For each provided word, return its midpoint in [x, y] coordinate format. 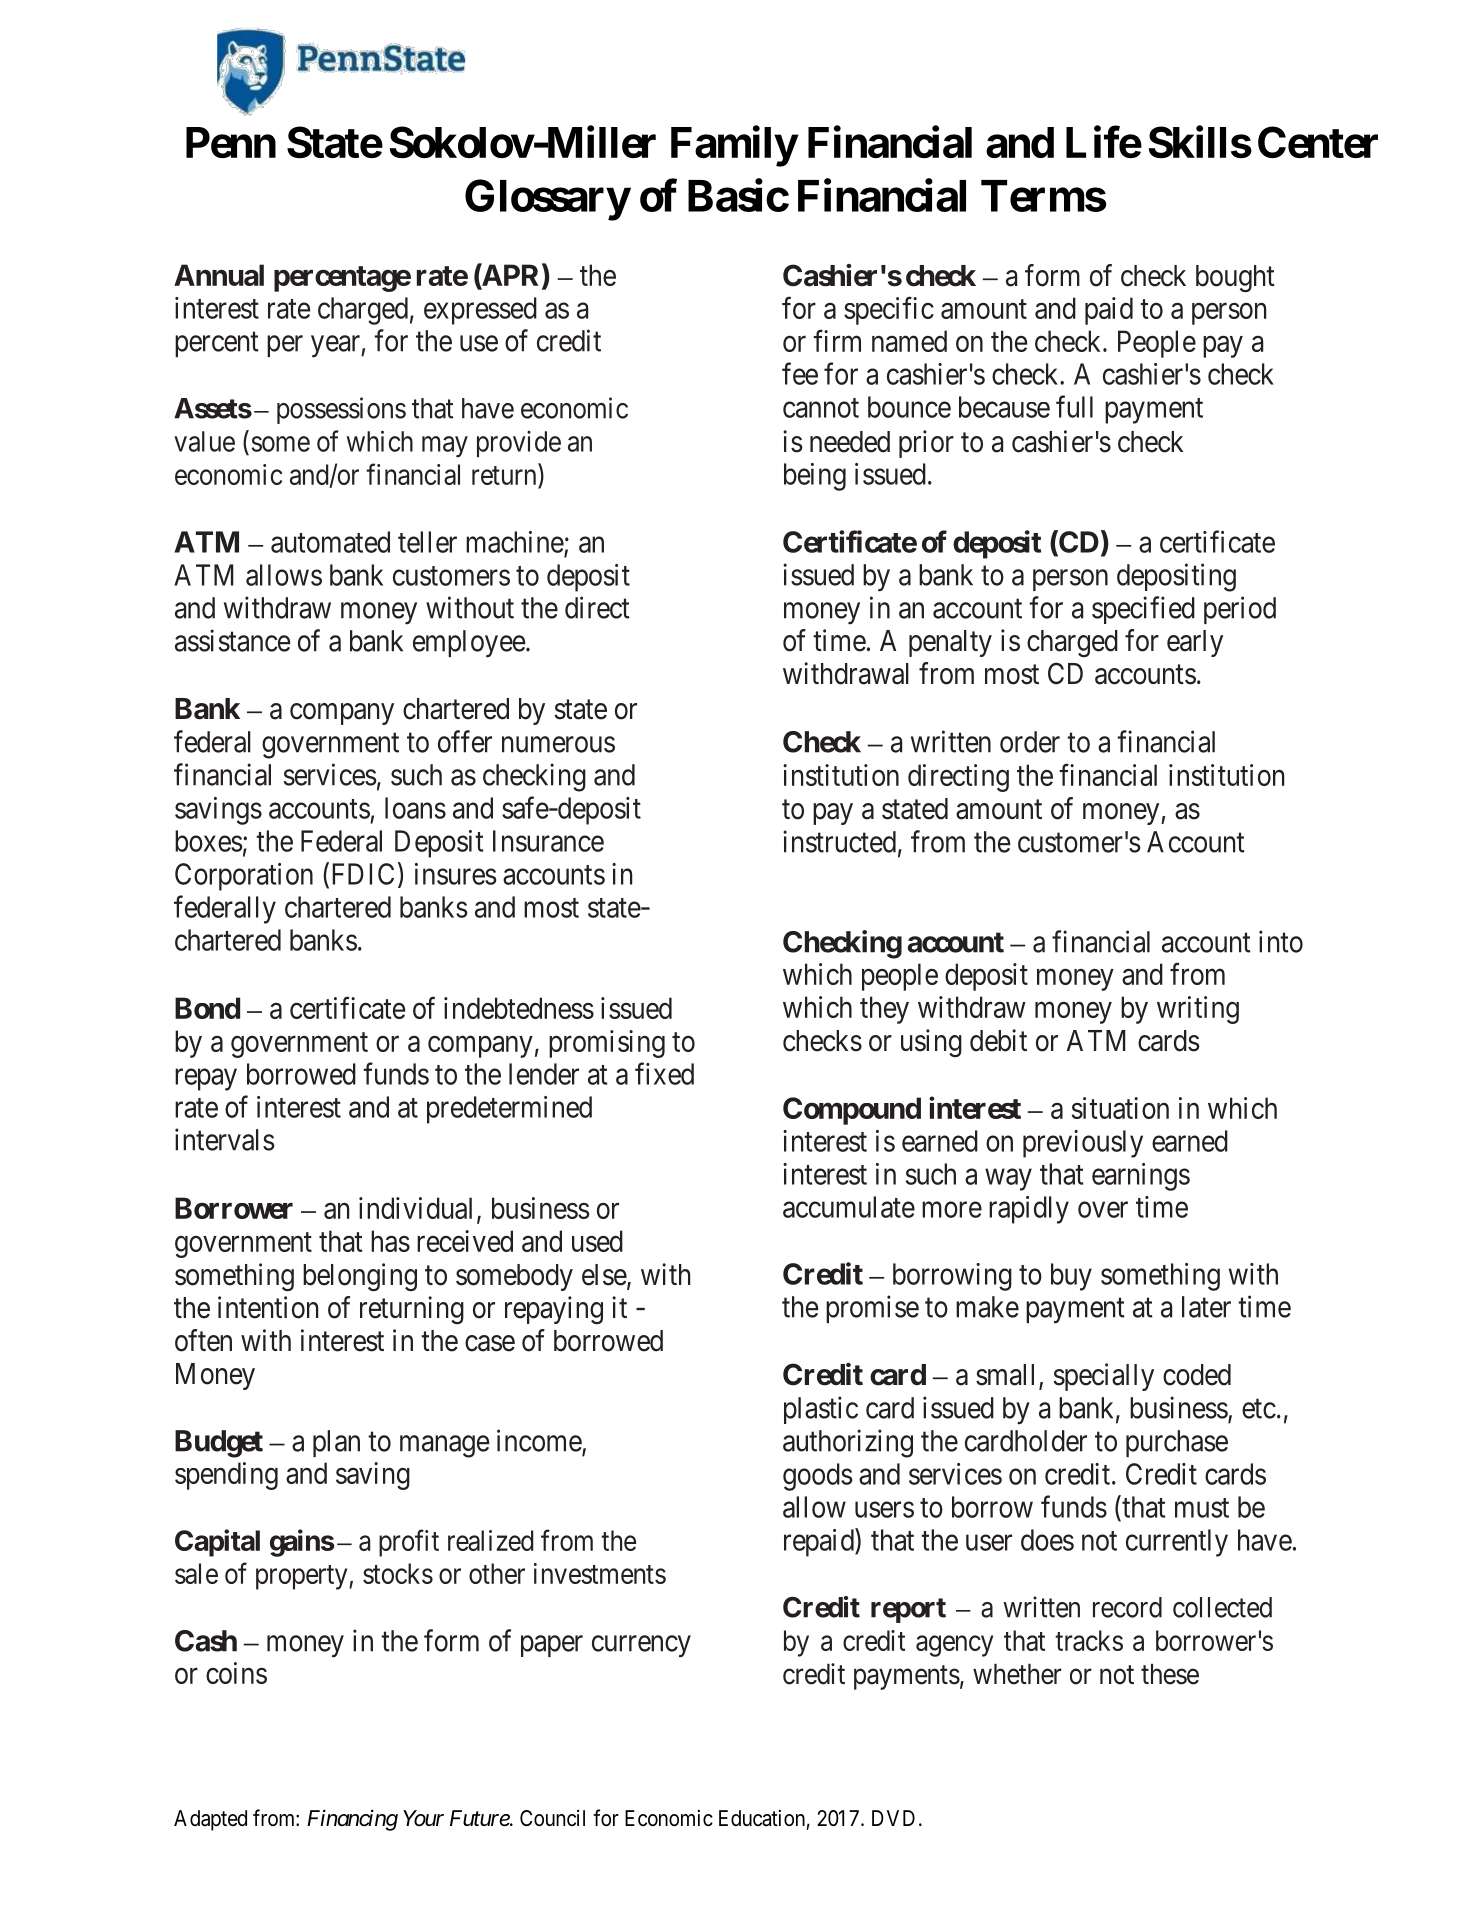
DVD [893, 1818]
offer [465, 741]
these [1170, 1674]
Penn [231, 142]
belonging [360, 1277]
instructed [839, 841]
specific [889, 311]
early [1195, 643]
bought [1235, 278]
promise [872, 1309]
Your [423, 1818]
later [1206, 1307]
